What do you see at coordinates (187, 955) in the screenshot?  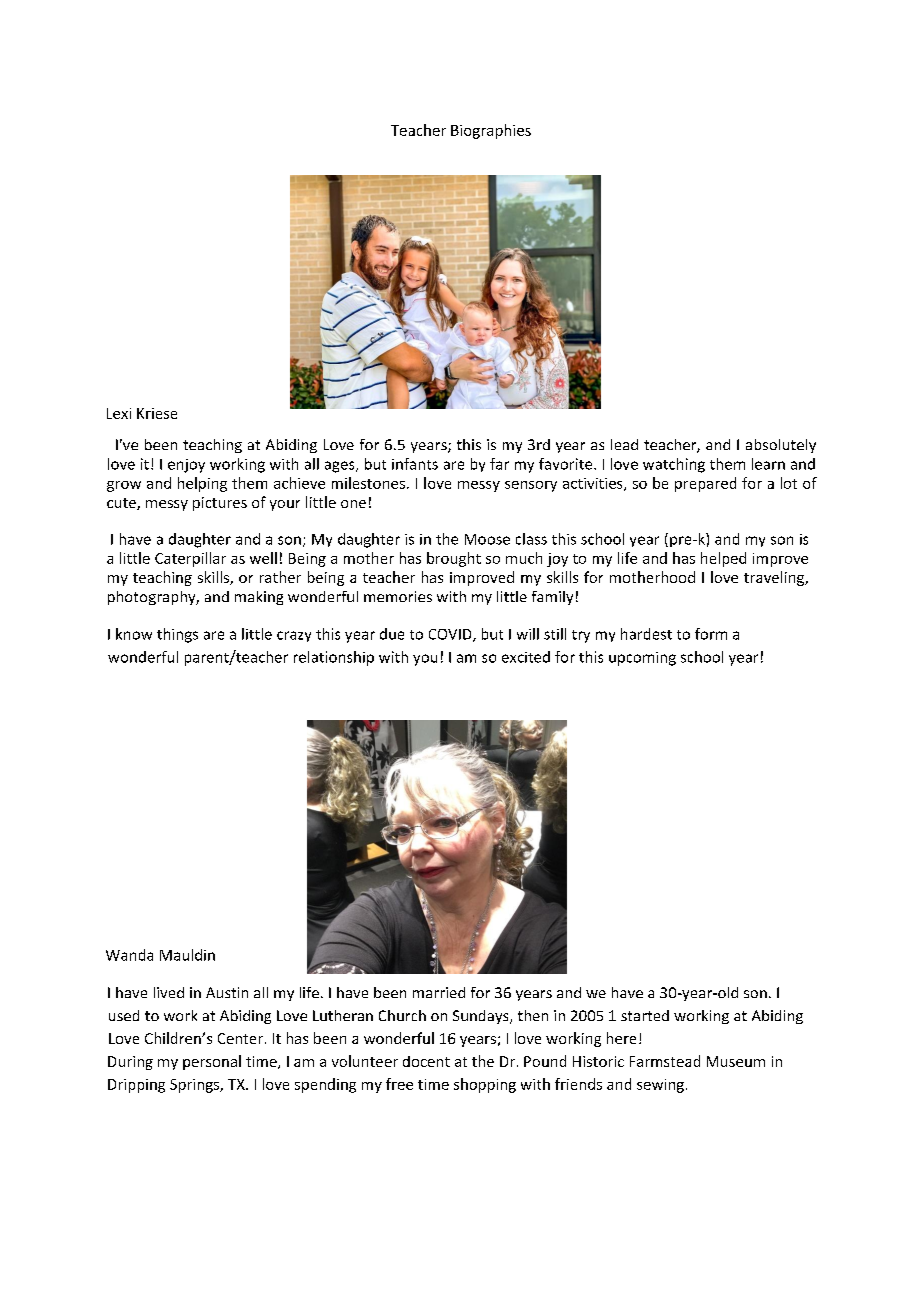 I see `Mauldin` at bounding box center [187, 955].
